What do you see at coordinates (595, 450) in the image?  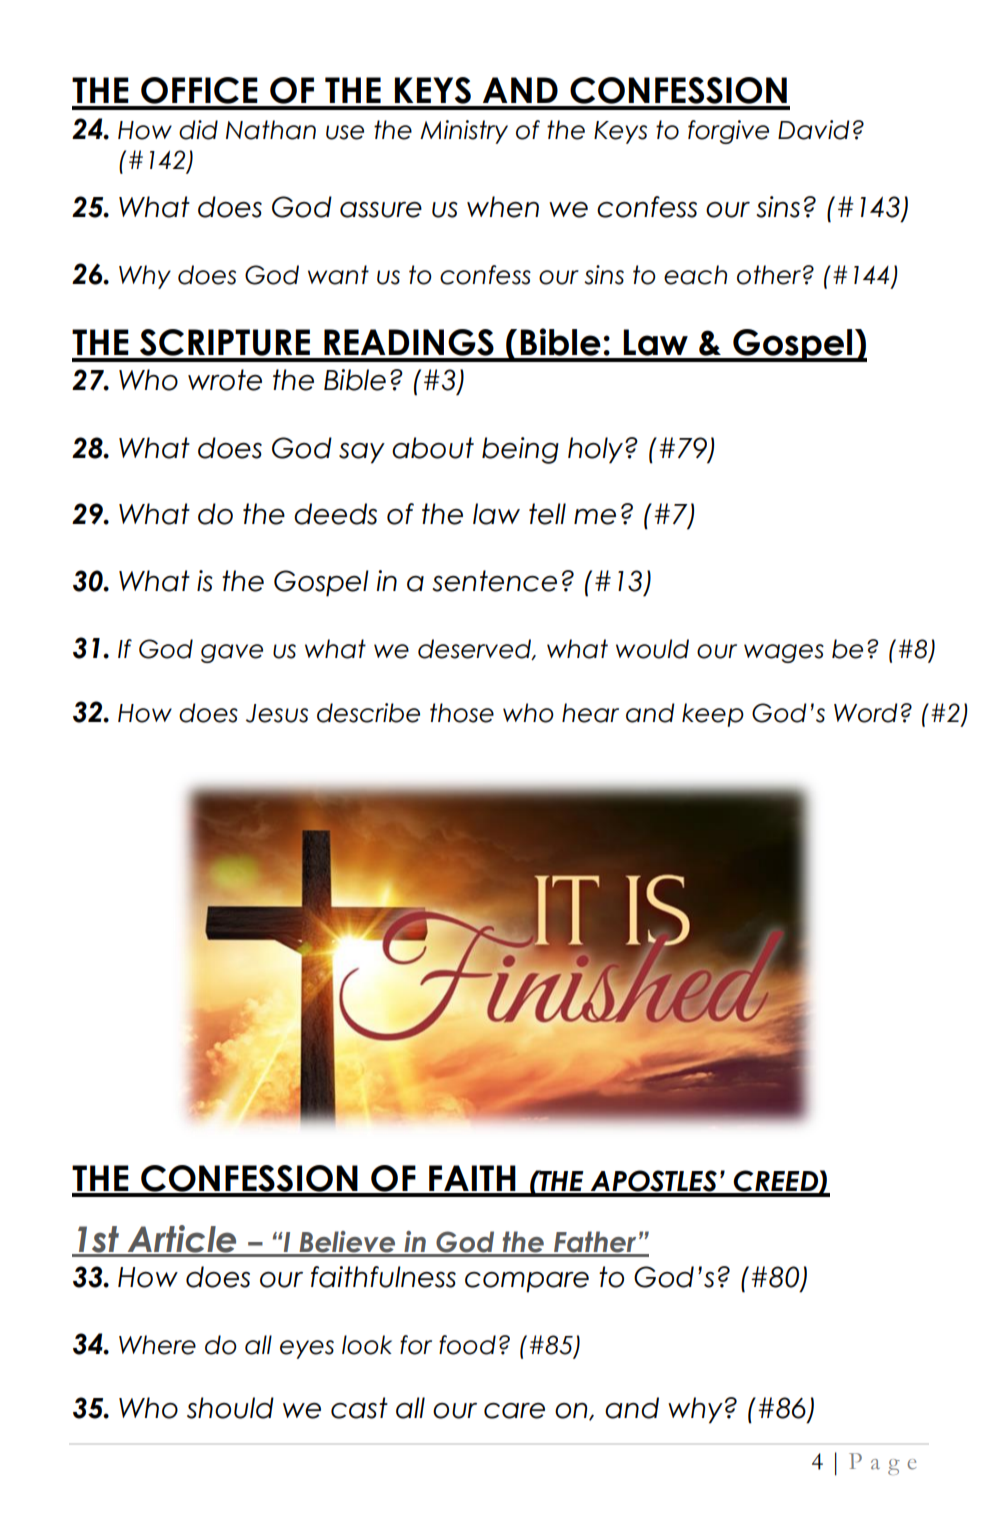 I see `holy` at bounding box center [595, 450].
